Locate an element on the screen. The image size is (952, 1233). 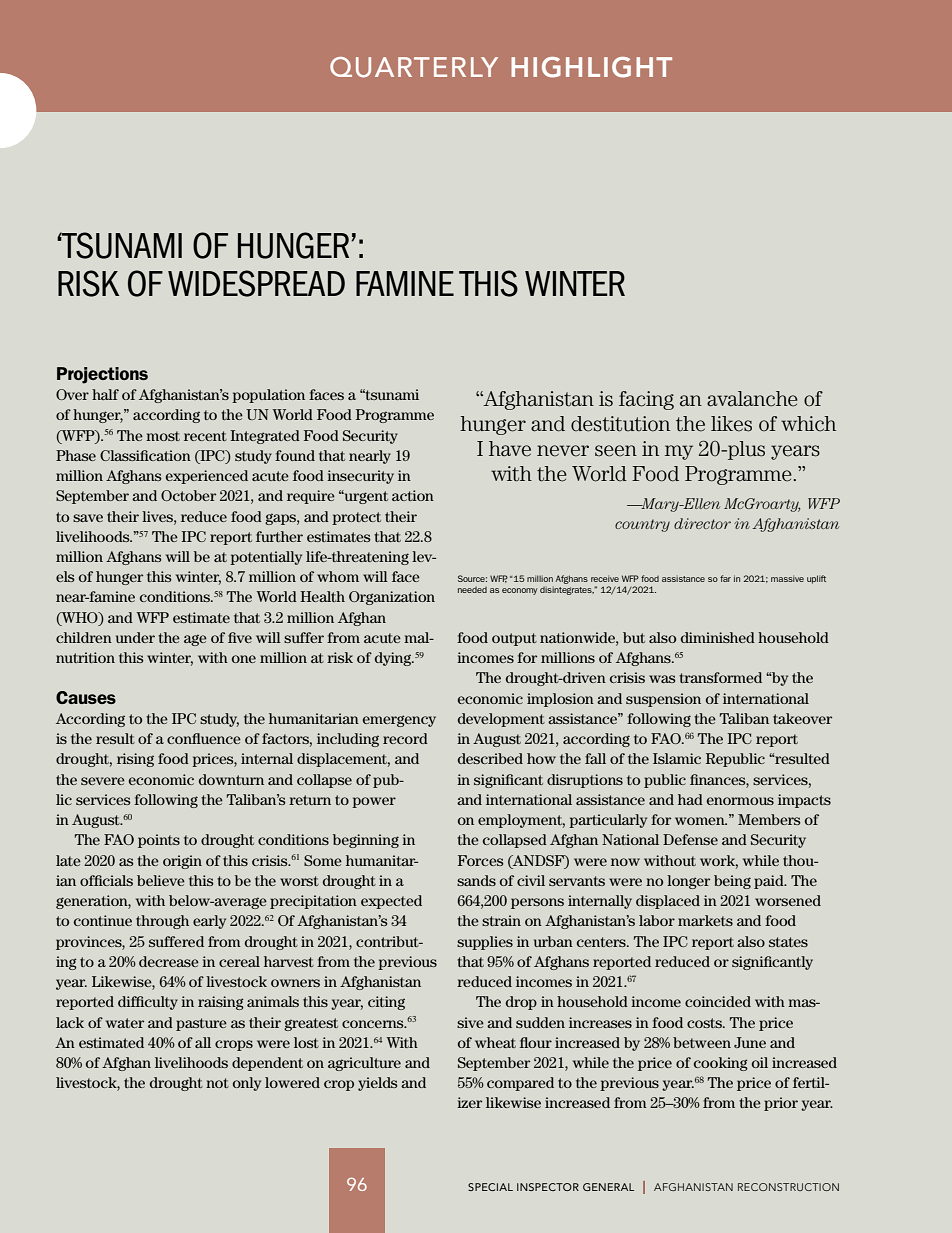
points is located at coordinates (159, 841).
